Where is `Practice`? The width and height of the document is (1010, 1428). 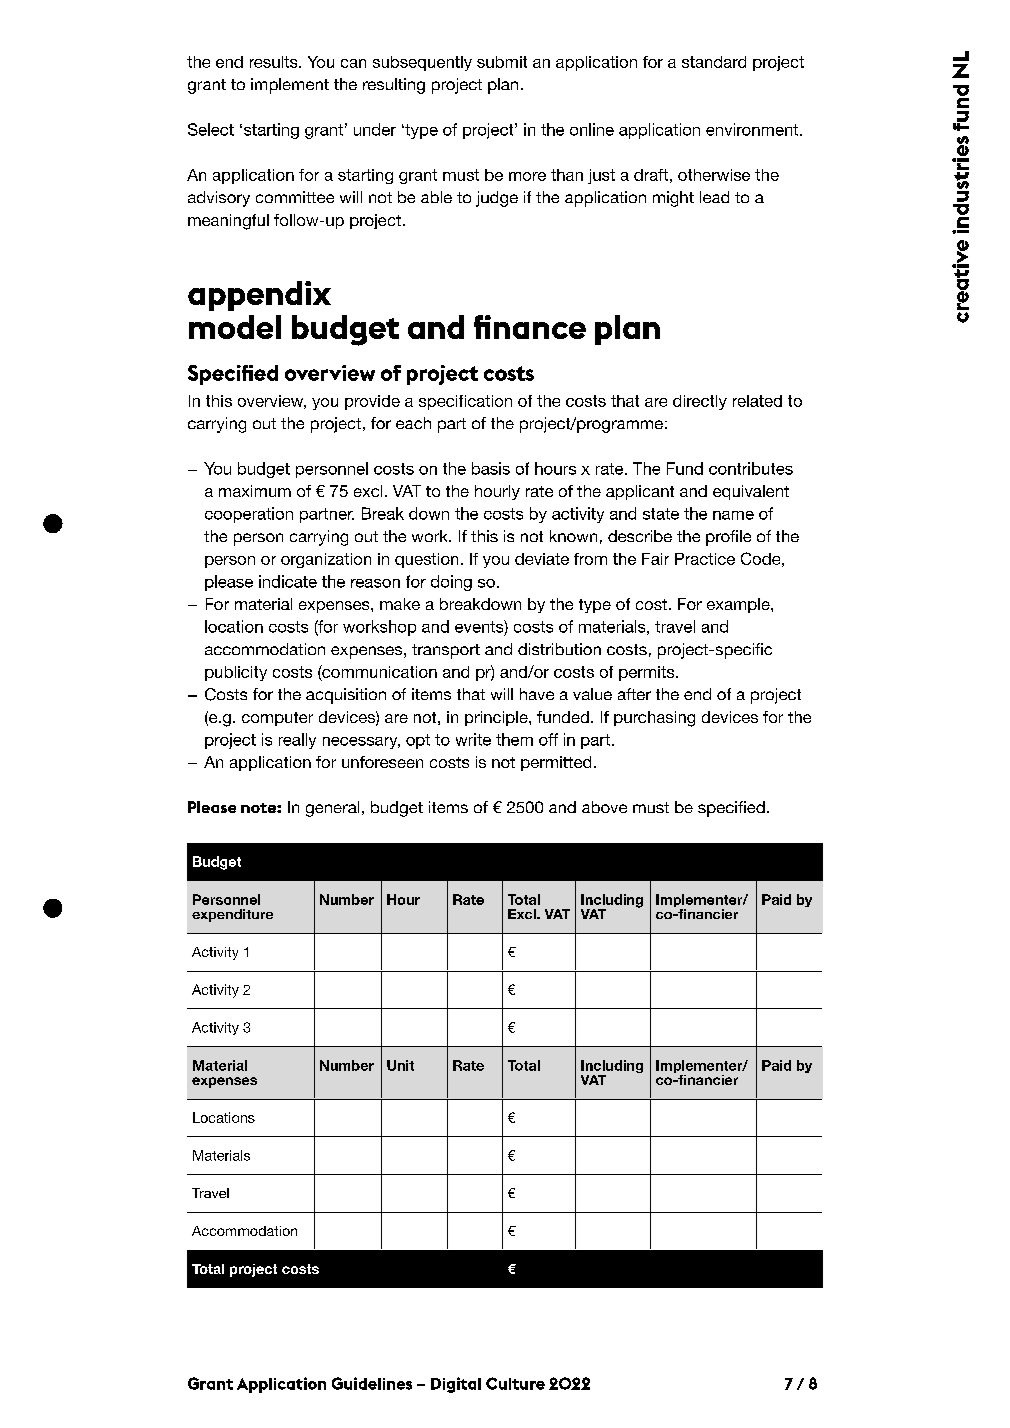
Practice is located at coordinates (705, 559).
